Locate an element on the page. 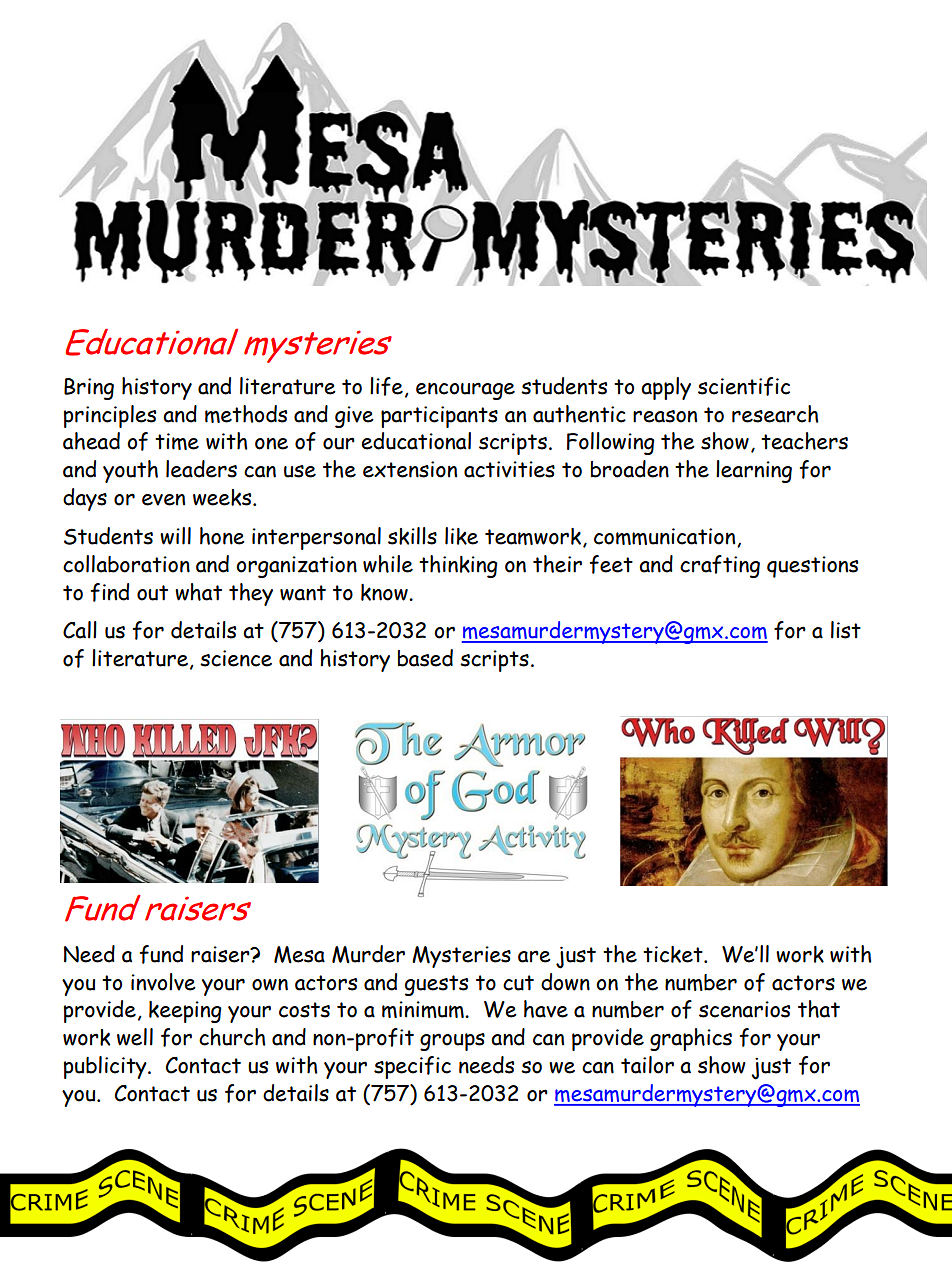 This image has width=952, height=1270. research is located at coordinates (775, 414).
